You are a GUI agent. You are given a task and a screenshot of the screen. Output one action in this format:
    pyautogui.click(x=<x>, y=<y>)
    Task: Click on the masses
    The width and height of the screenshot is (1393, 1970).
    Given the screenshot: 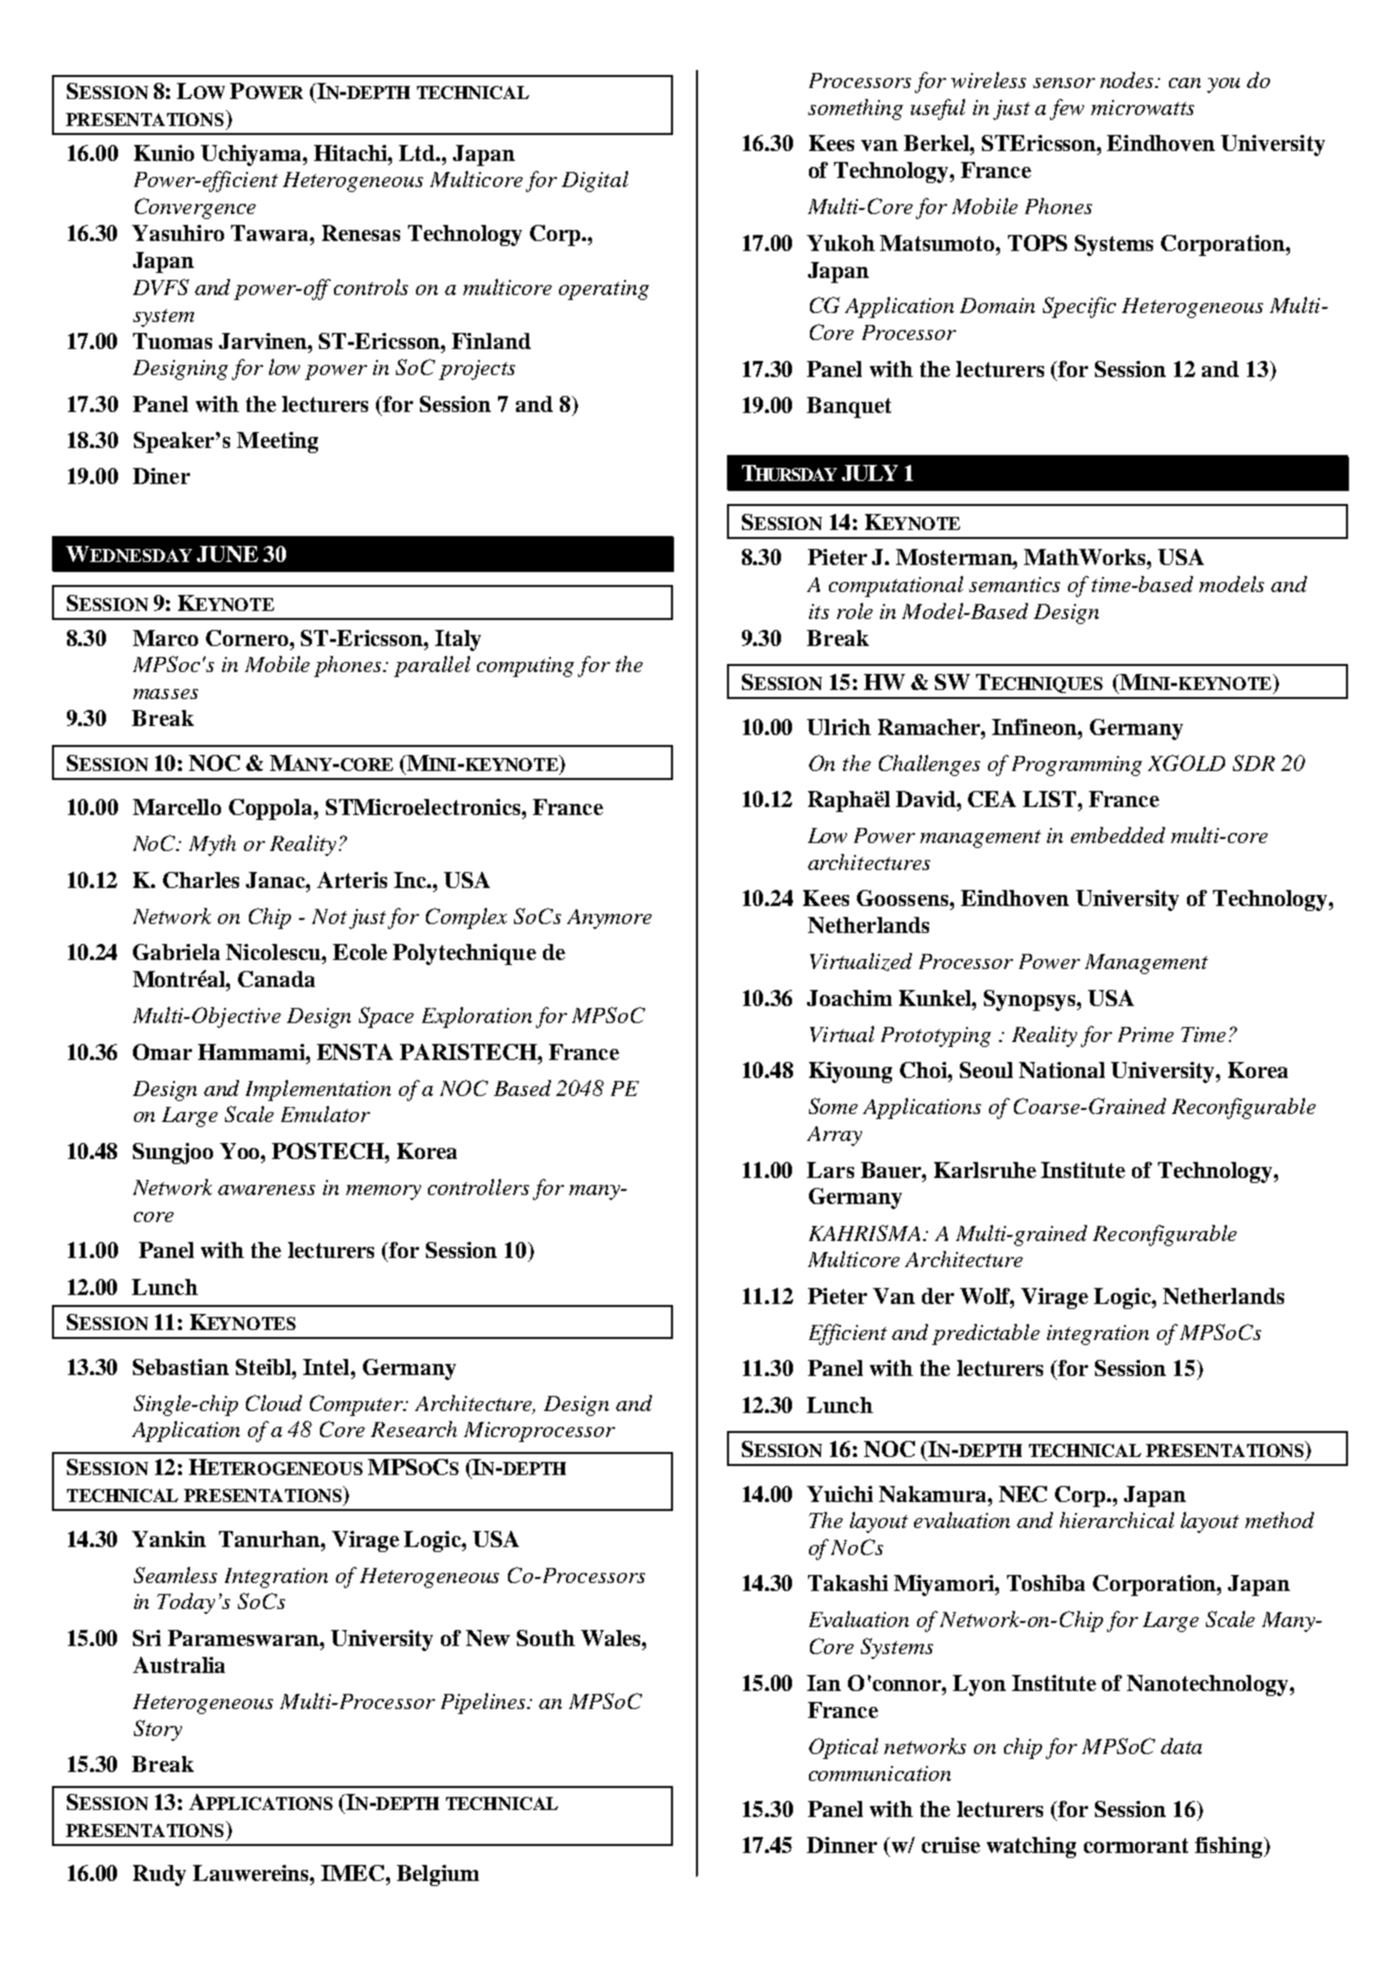 What is the action you would take?
    pyautogui.click(x=165, y=694)
